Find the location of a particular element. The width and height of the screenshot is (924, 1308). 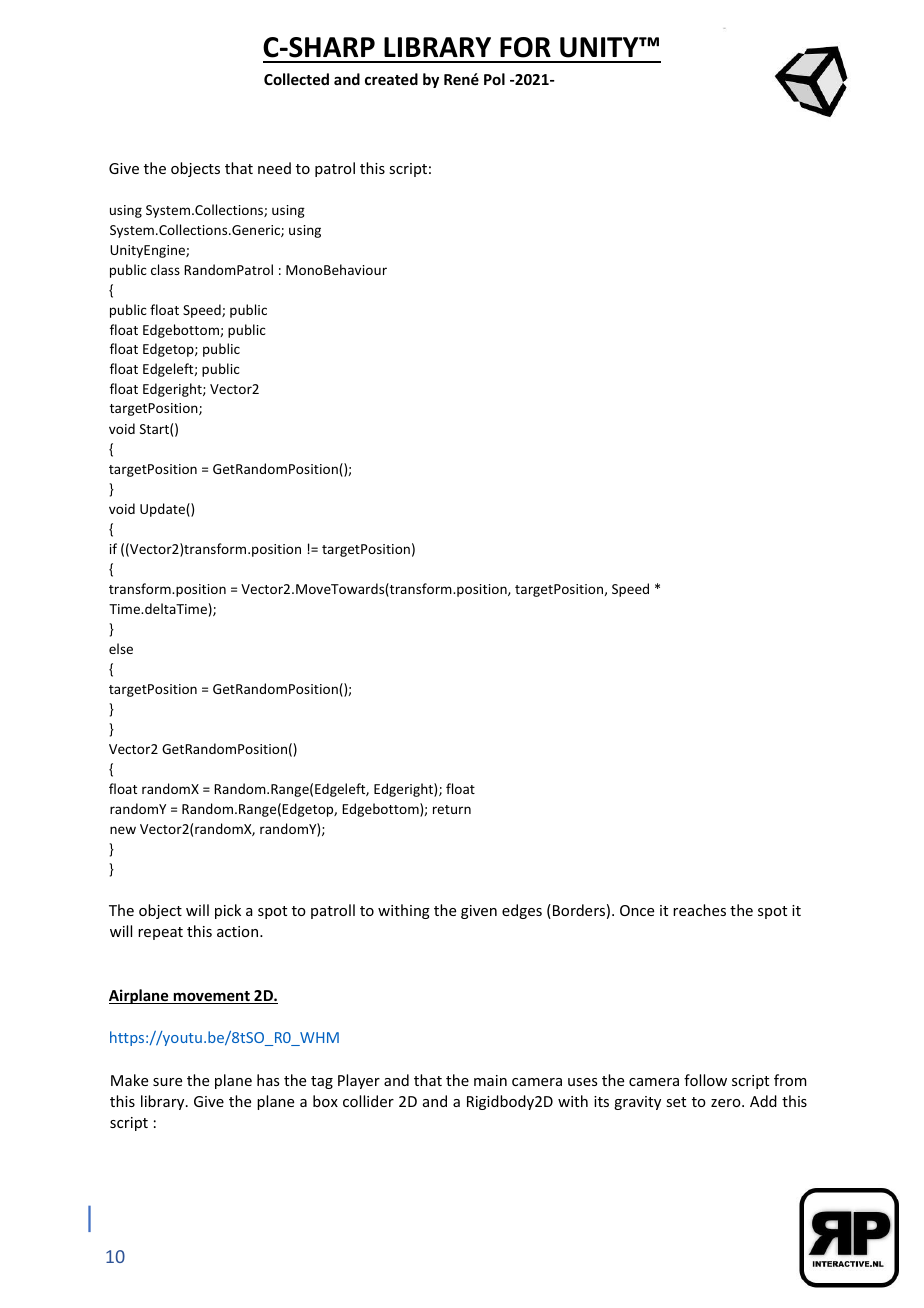

Collected is located at coordinates (296, 79).
